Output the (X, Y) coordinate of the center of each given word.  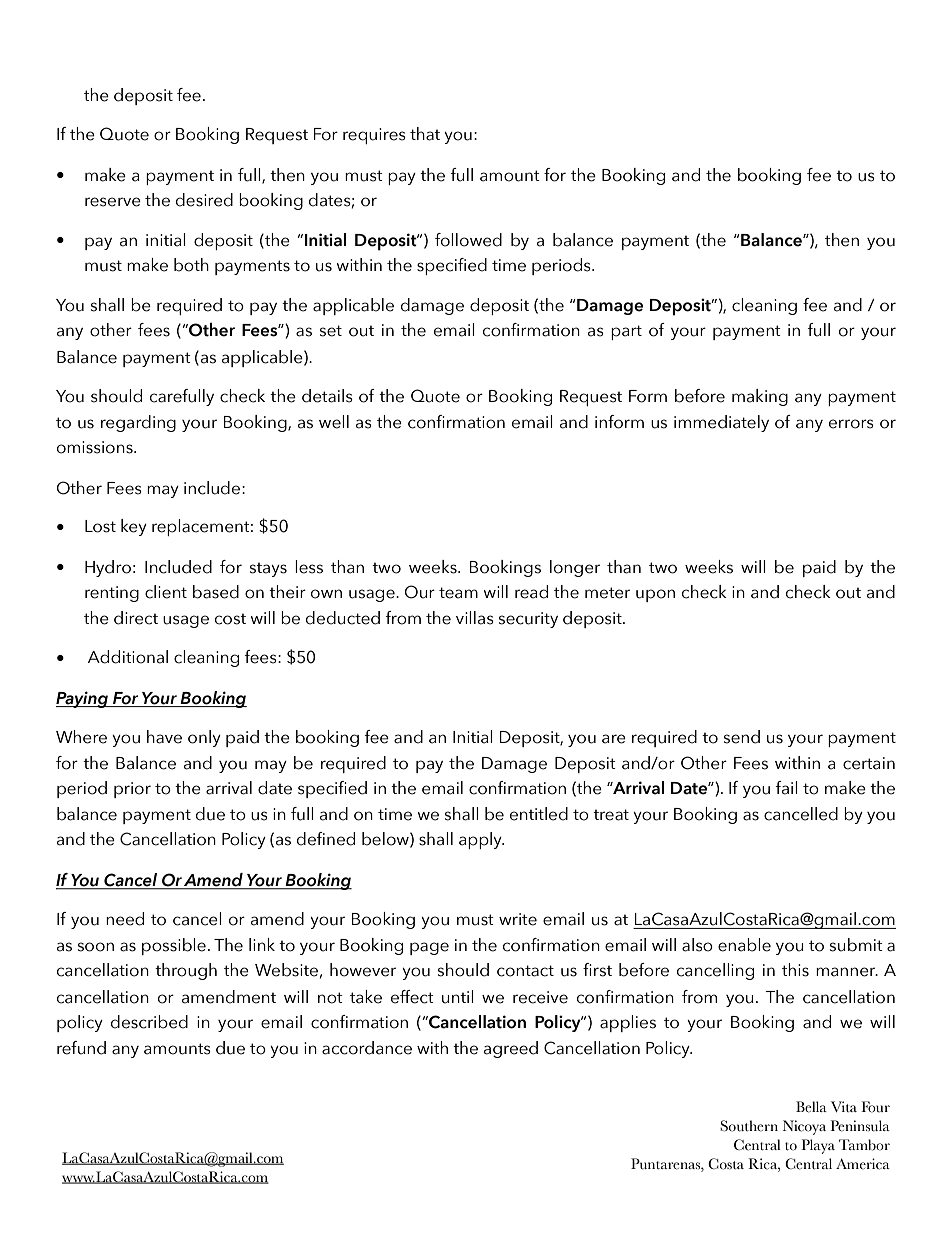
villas (475, 618)
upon (655, 595)
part (626, 332)
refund (81, 1048)
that (425, 134)
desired (204, 200)
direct (136, 618)
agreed (511, 1049)
